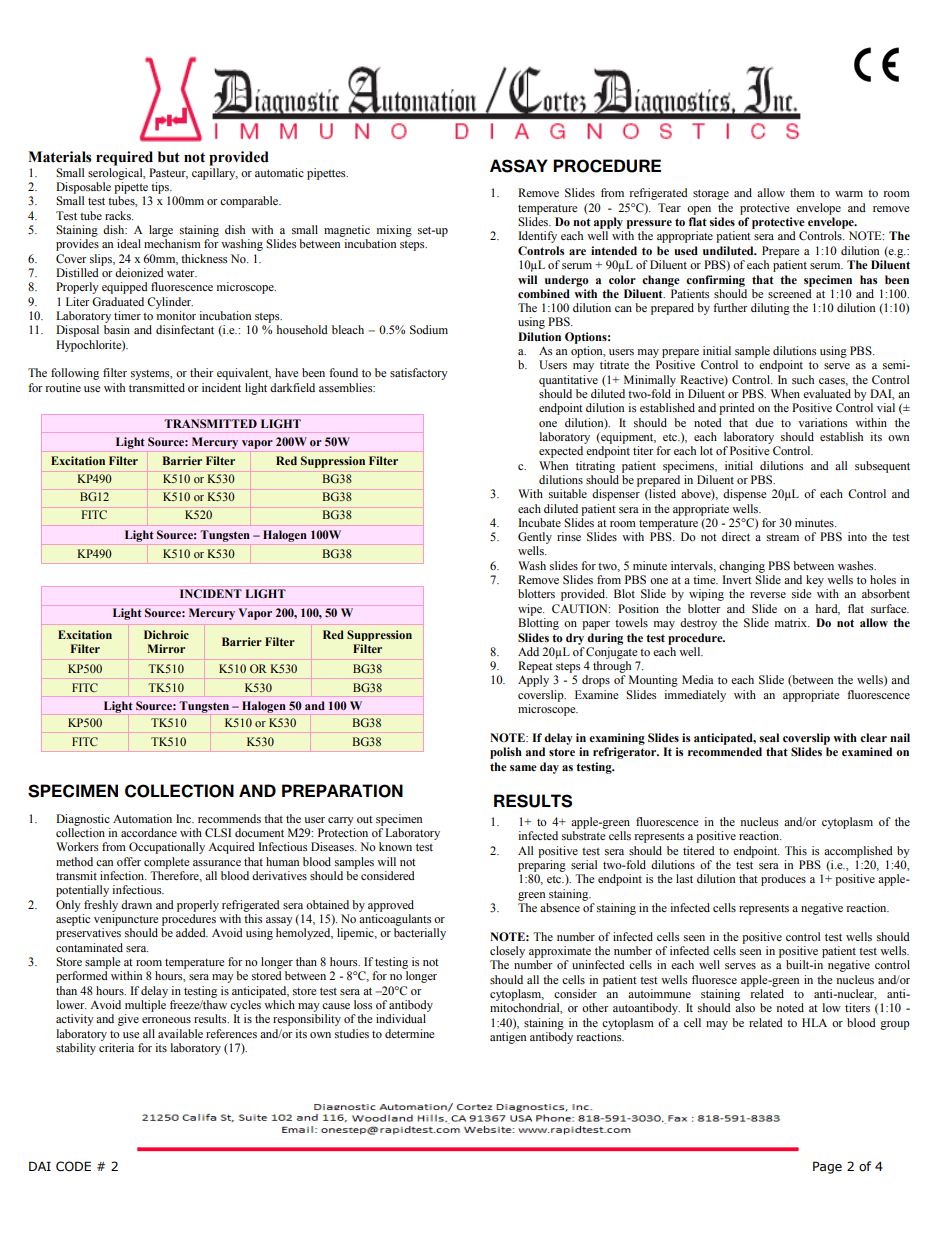 The width and height of the image is (952, 1233). I want to click on tips, so click(161, 188).
